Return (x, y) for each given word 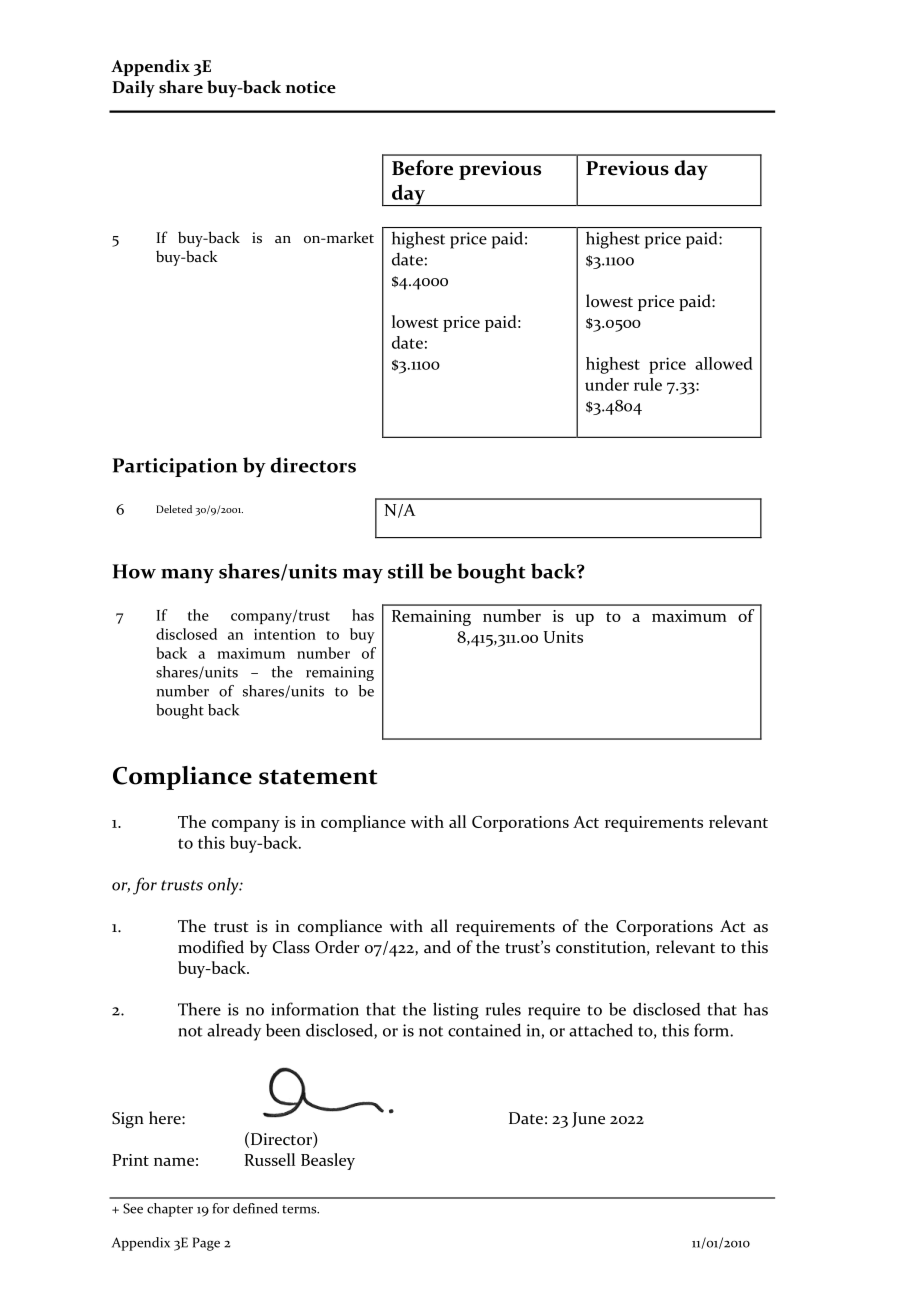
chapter (170, 1210)
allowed (724, 363)
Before (422, 168)
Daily (133, 88)
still (406, 571)
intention (285, 634)
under (607, 384)
